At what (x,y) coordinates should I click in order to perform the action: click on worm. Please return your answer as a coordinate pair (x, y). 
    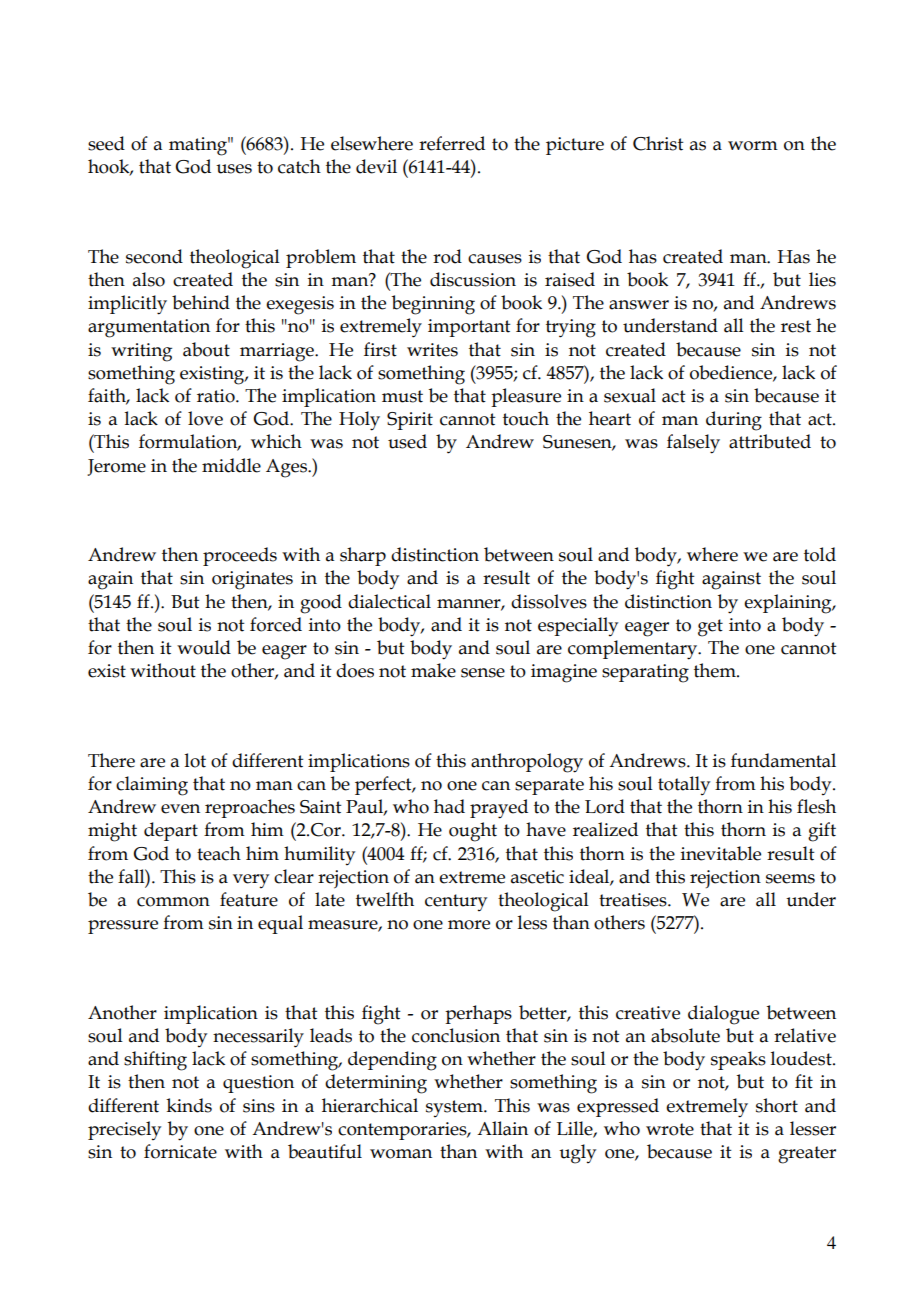
    Looking at the image, I should click on (753, 146).
